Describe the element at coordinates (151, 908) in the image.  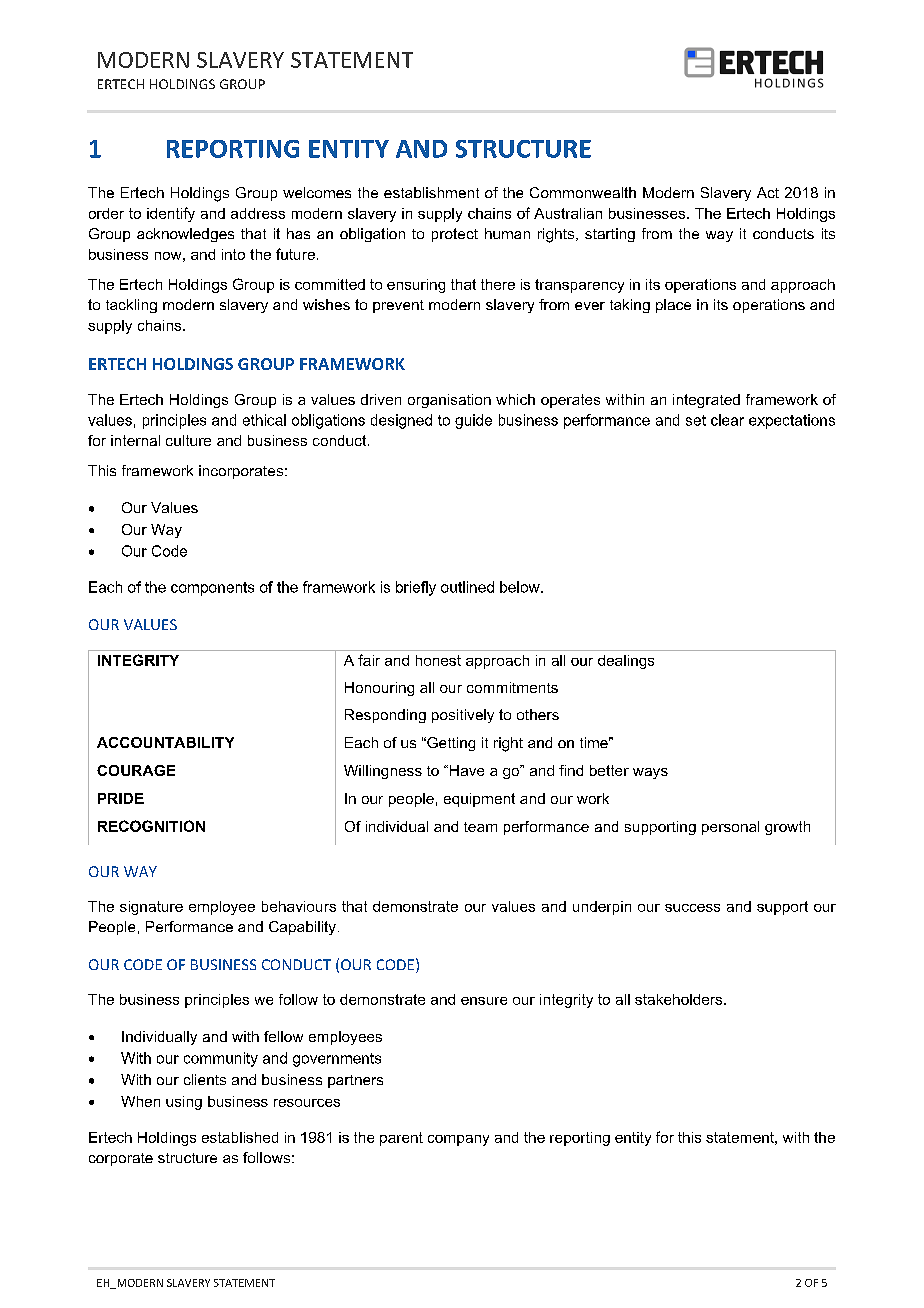
I see `signature` at that location.
